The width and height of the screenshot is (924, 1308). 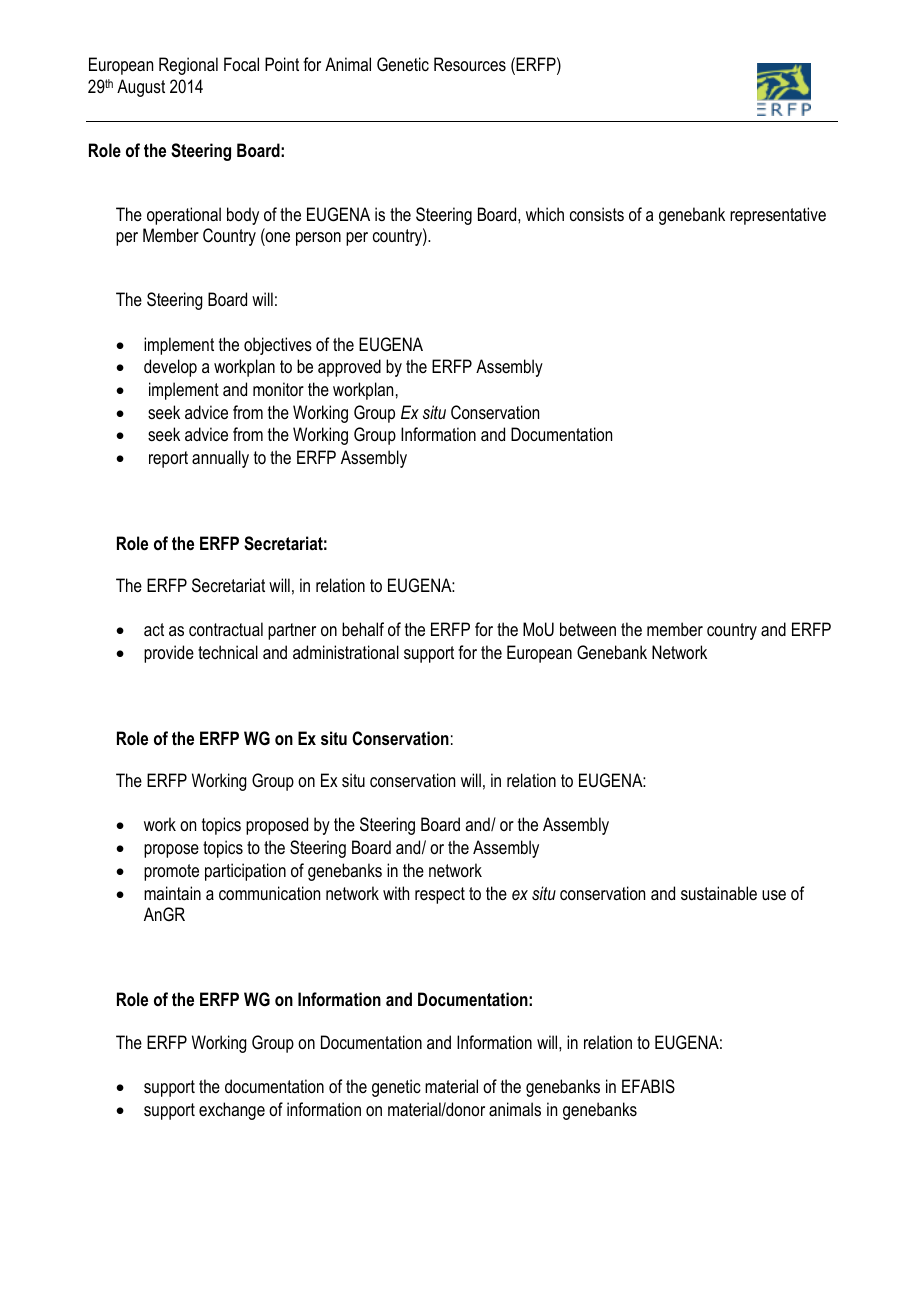 What do you see at coordinates (597, 214) in the screenshot?
I see `consists` at bounding box center [597, 214].
